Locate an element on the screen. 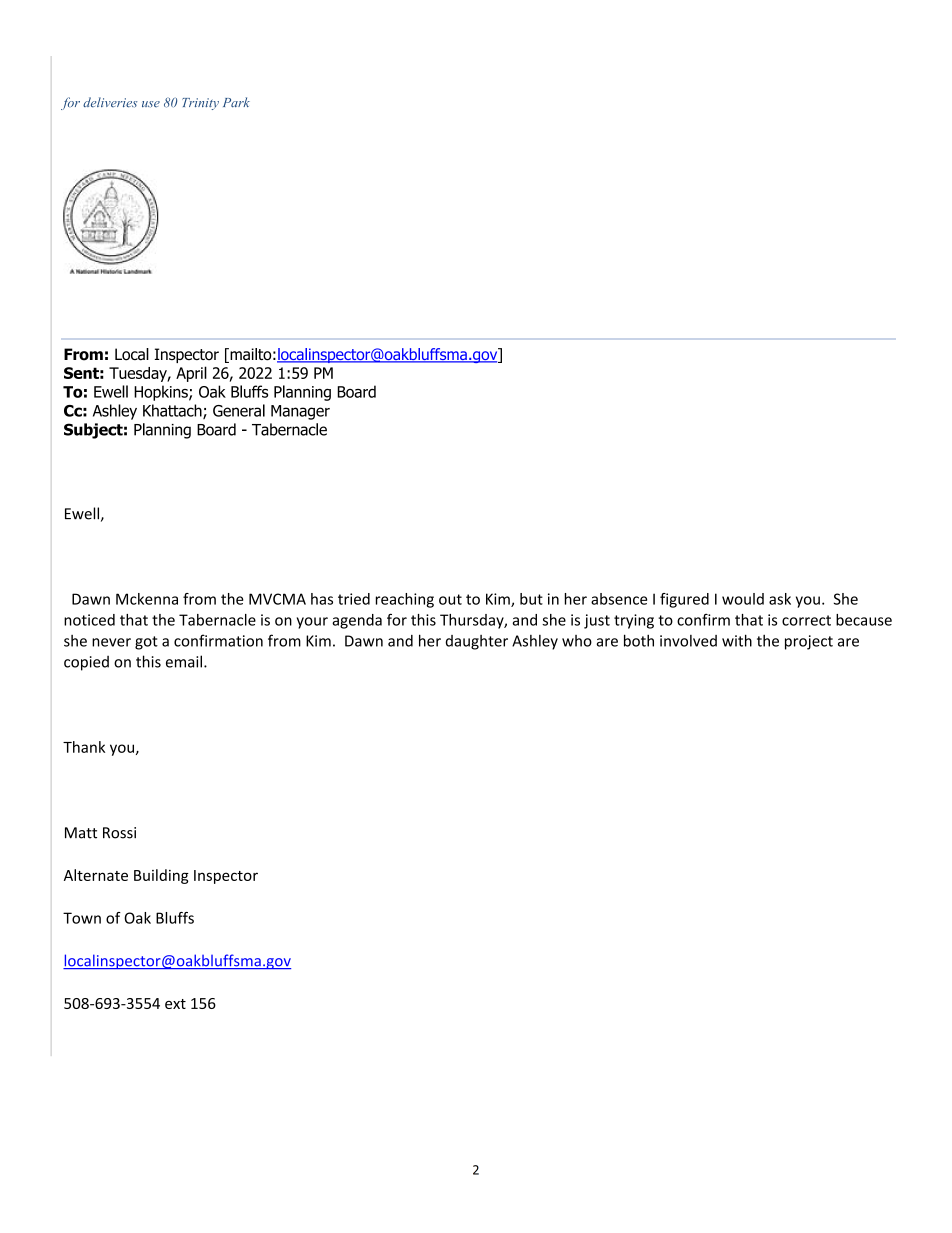 Image resolution: width=952 pixels, height=1233 pixels. project is located at coordinates (809, 642).
